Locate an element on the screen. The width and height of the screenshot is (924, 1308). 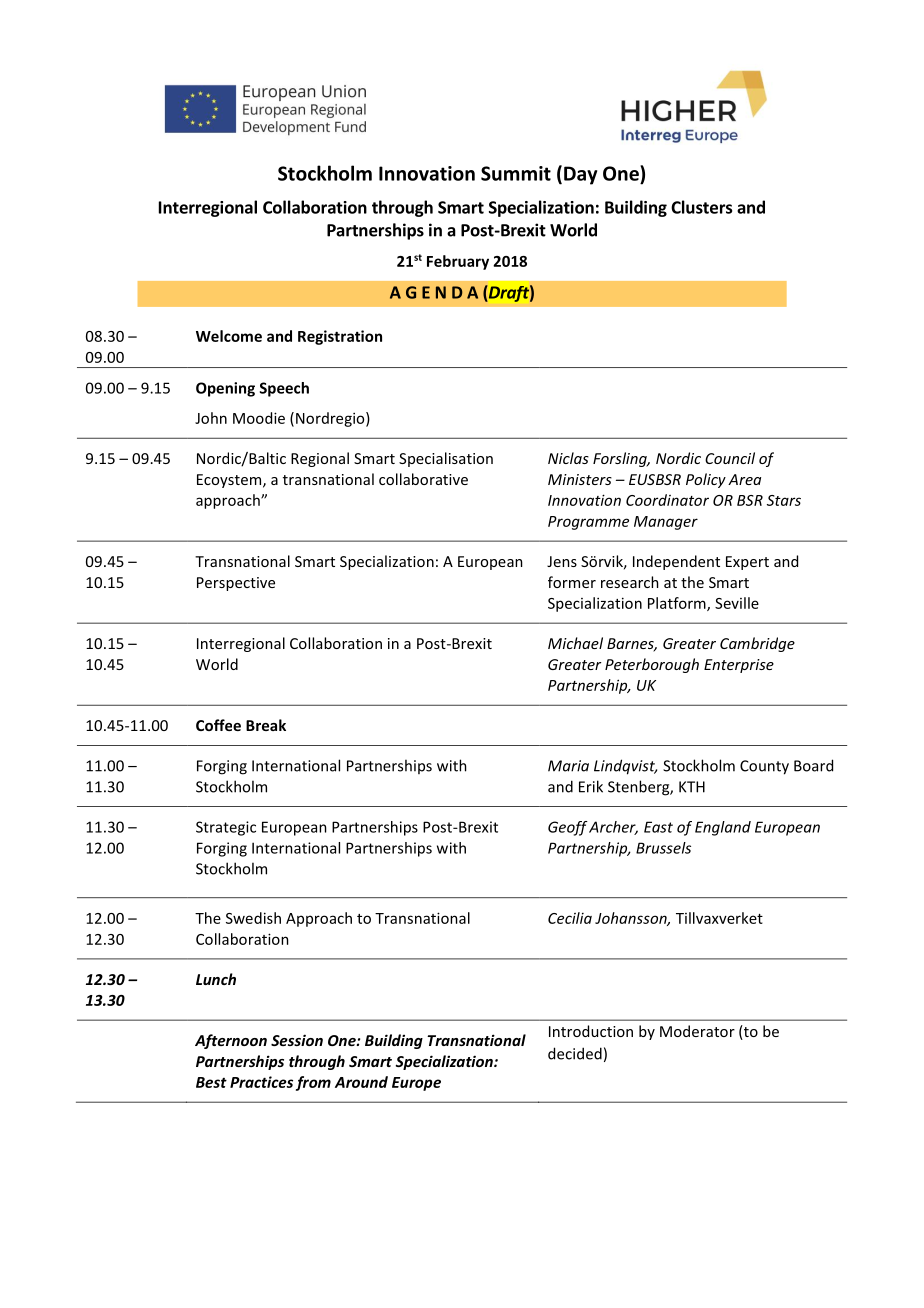
Niclas is located at coordinates (568, 458).
